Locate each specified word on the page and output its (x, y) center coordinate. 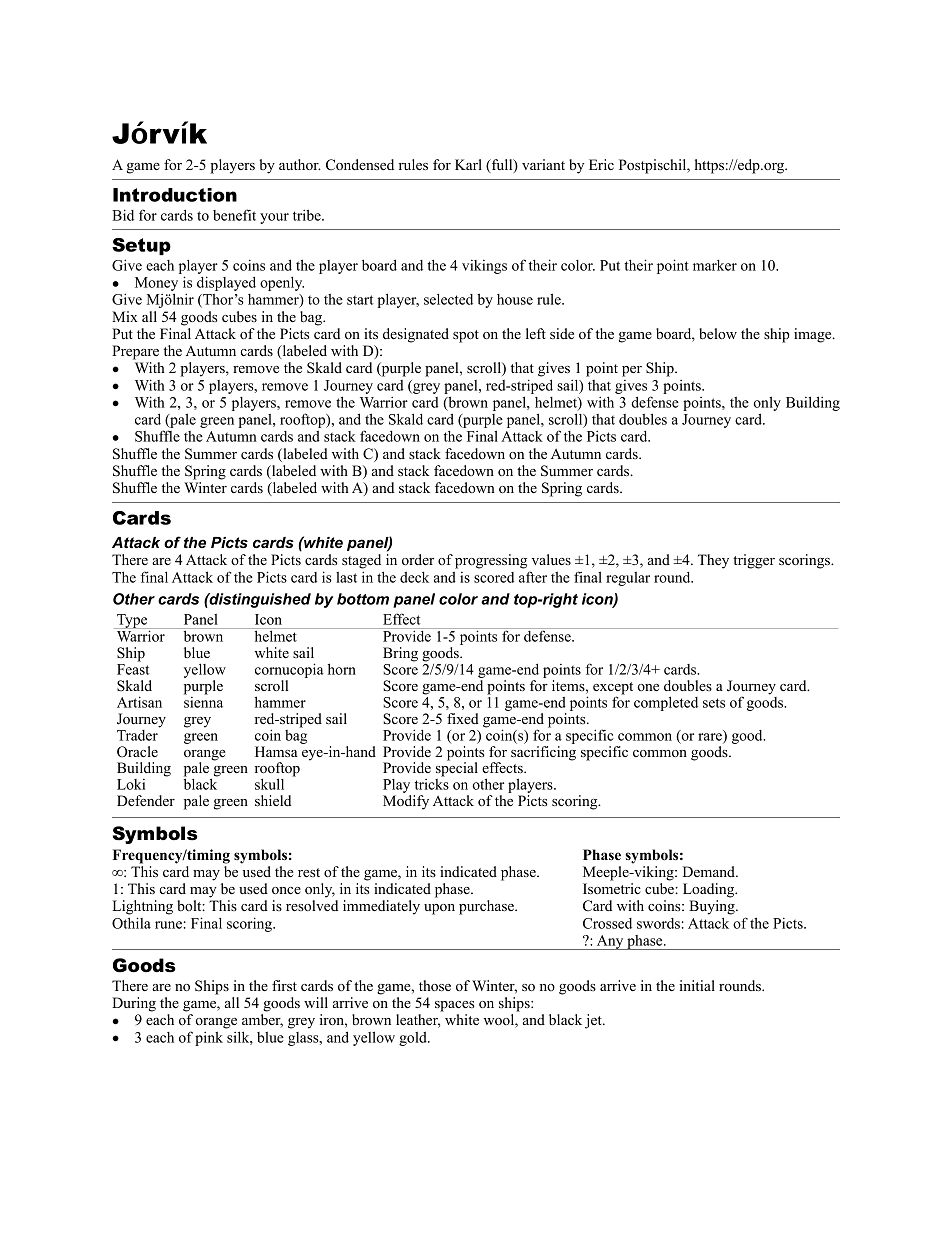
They (713, 561)
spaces (455, 1006)
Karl (468, 164)
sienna (203, 701)
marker (715, 265)
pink (209, 1038)
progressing (491, 561)
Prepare (135, 352)
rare (711, 738)
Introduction (175, 195)
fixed (463, 718)
